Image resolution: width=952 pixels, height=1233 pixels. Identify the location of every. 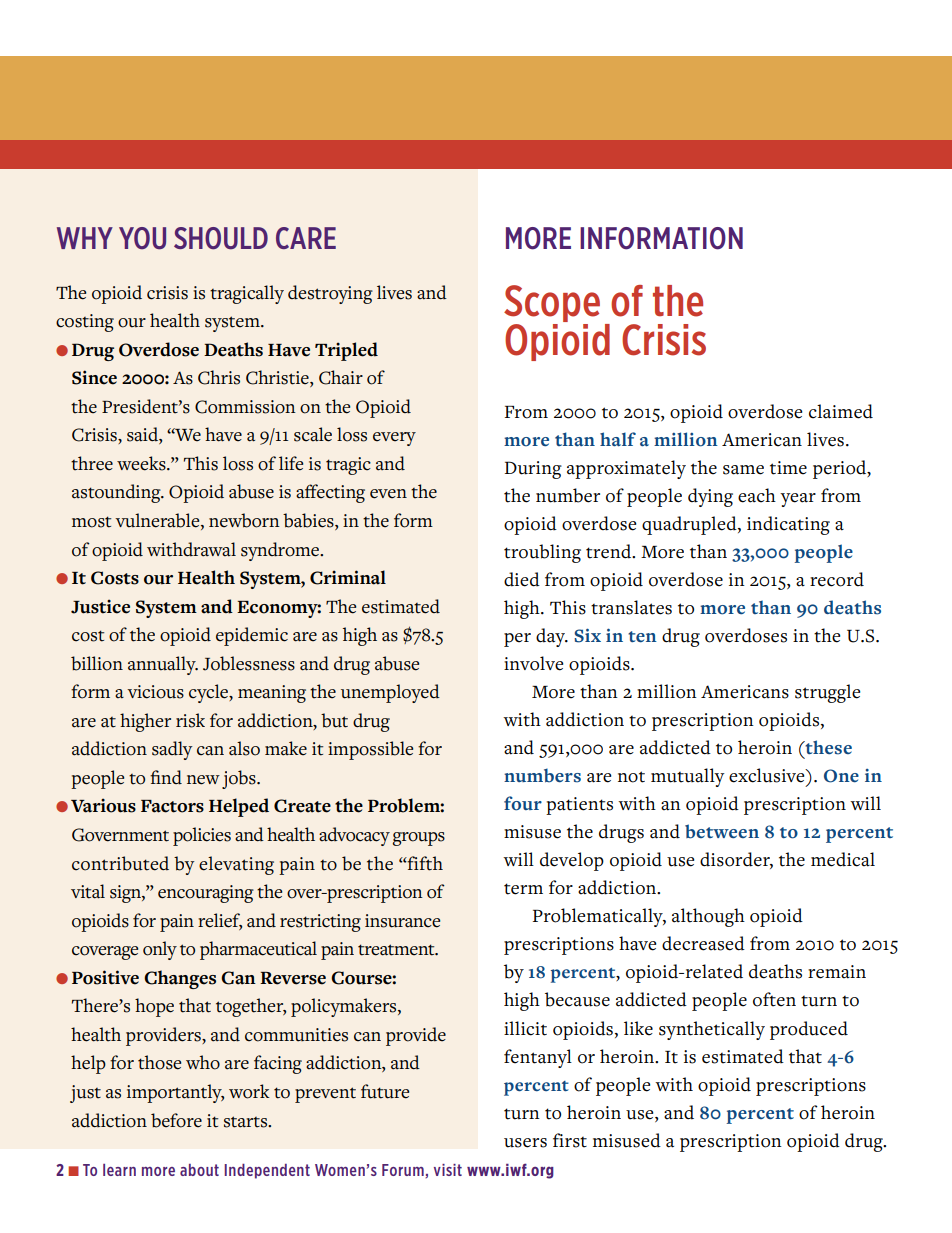
(394, 439).
